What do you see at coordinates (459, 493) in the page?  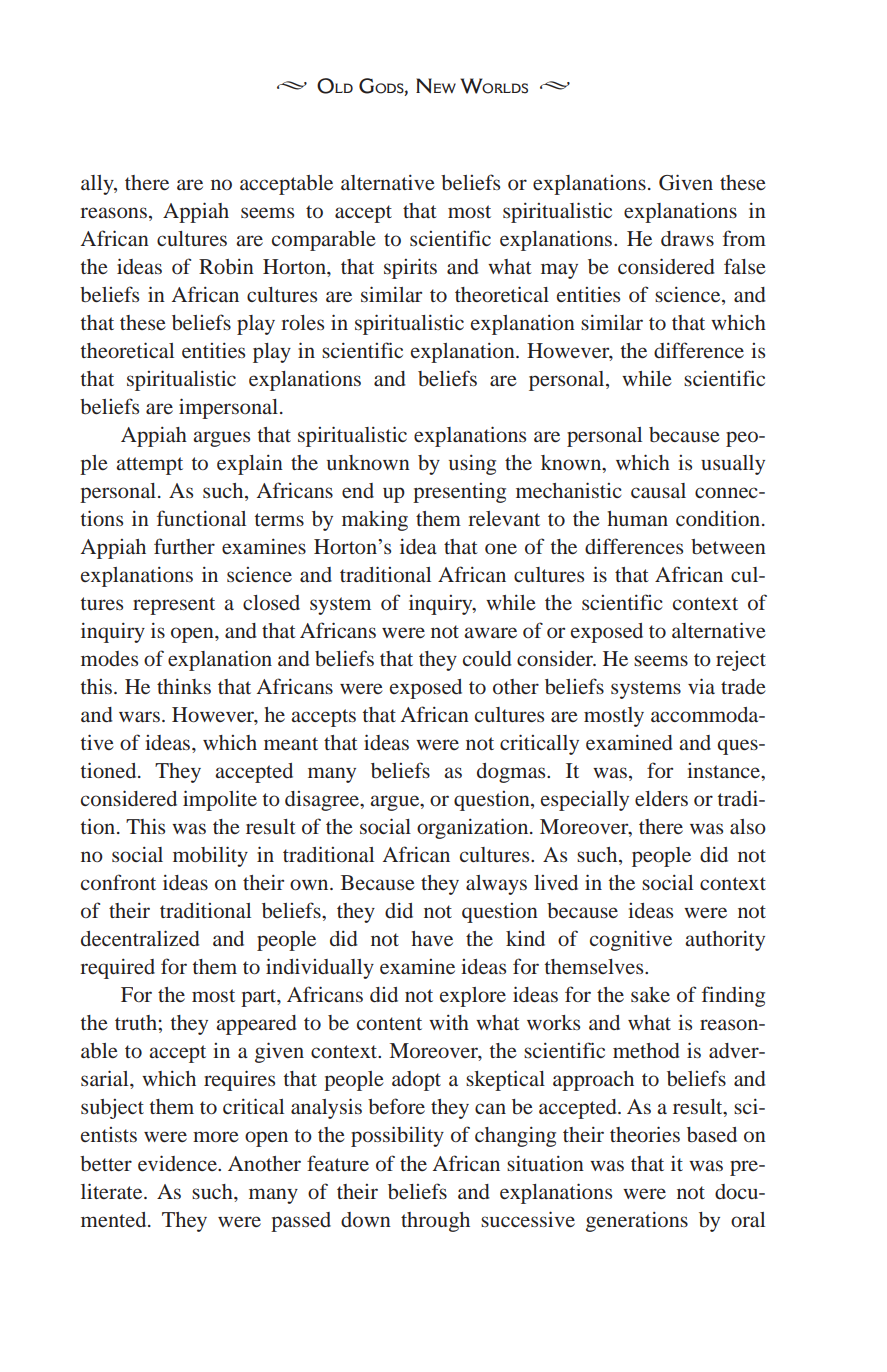 I see `presenting` at bounding box center [459, 493].
